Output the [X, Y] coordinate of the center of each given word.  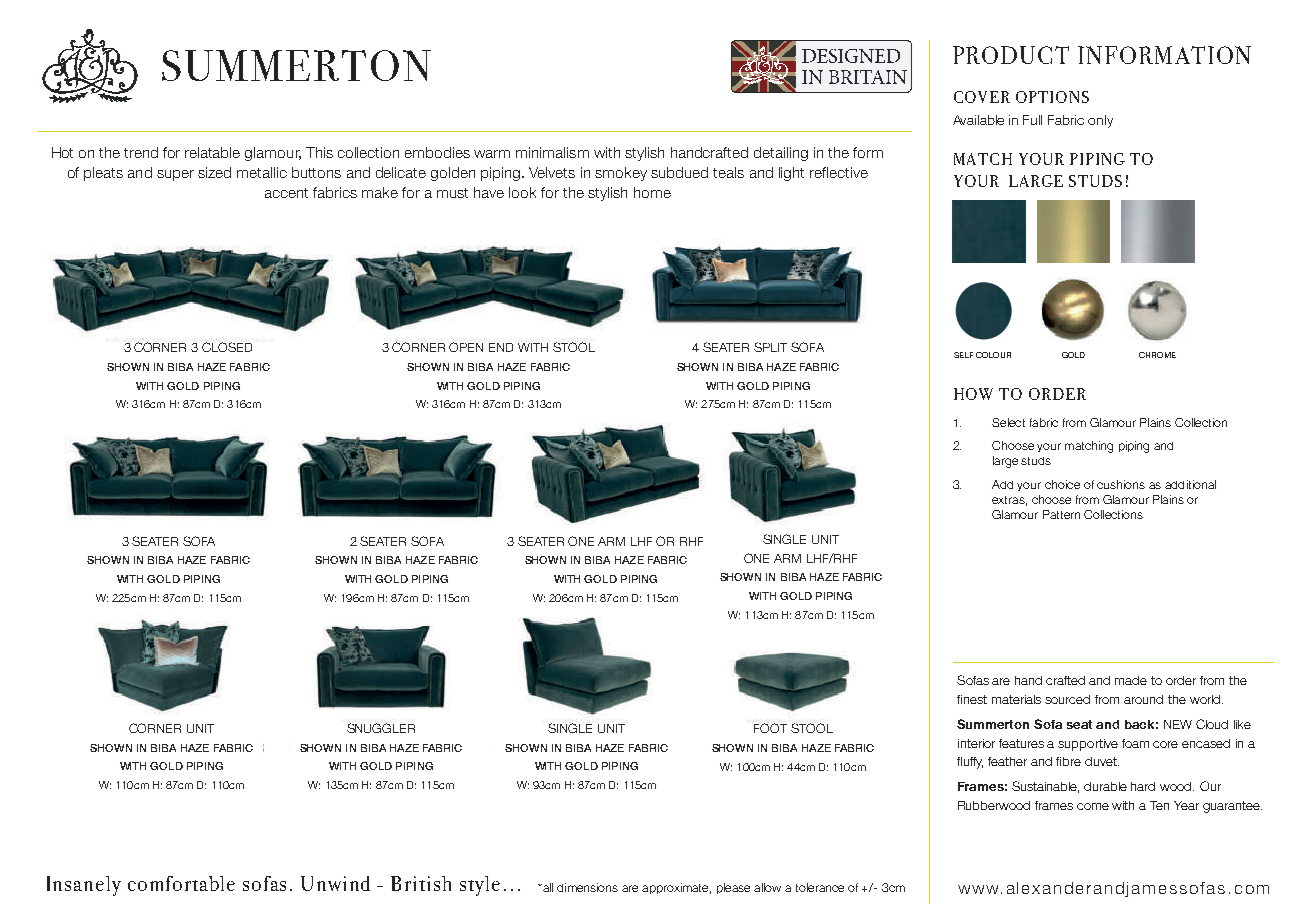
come [1093, 806]
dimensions [587, 887]
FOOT [770, 728]
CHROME [1157, 355]
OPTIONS [1052, 97]
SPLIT [770, 347]
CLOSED [227, 347]
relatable [212, 152]
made [1131, 680]
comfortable [181, 883]
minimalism [552, 152]
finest [972, 699]
